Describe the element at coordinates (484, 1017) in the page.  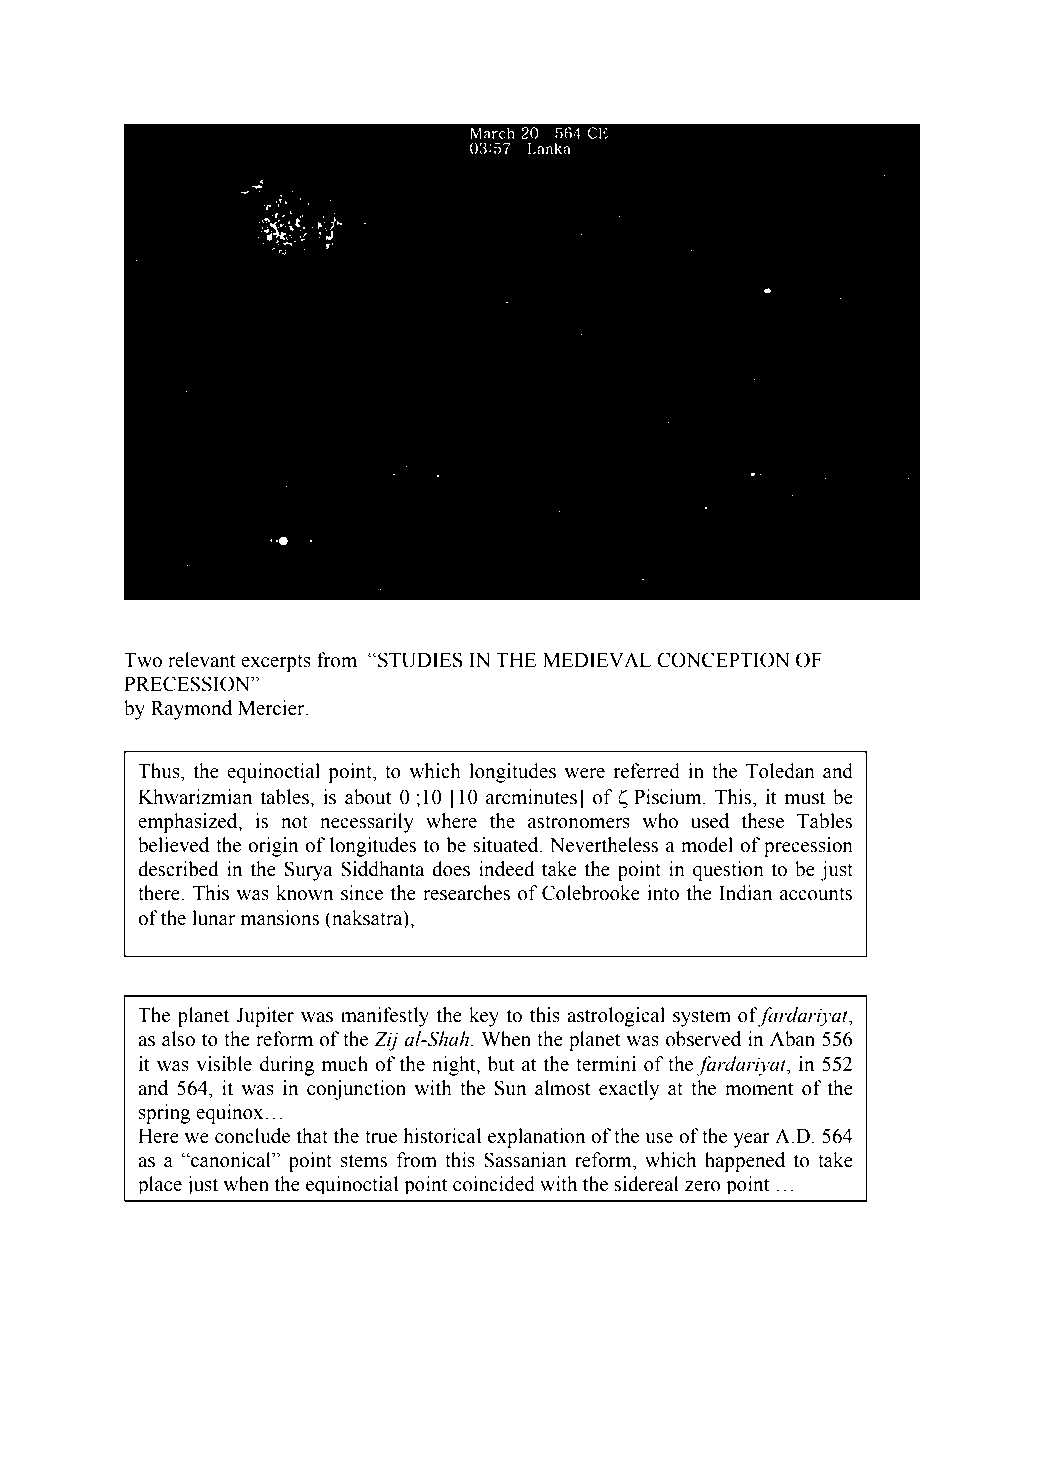
I see `key` at that location.
